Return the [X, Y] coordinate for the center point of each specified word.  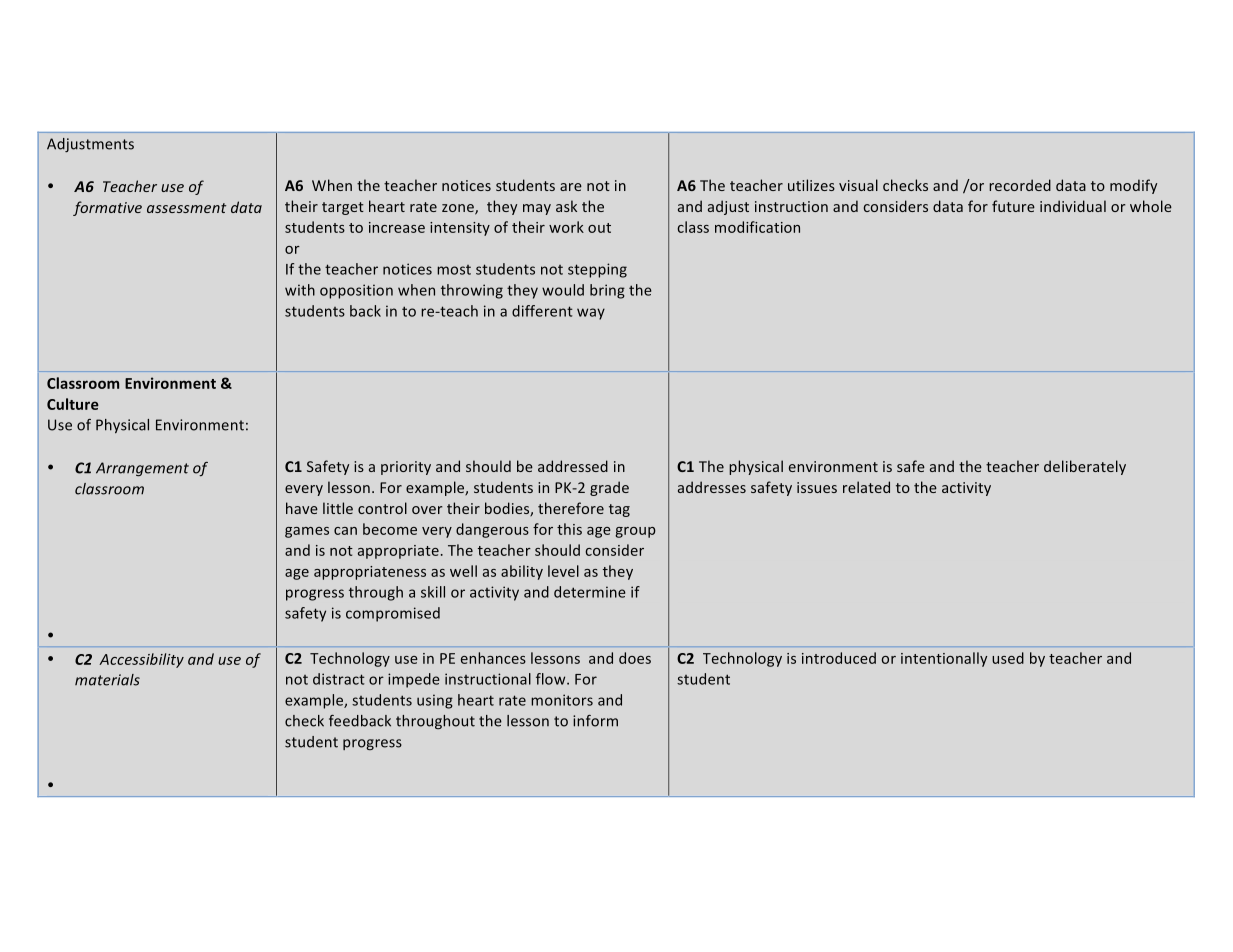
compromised [393, 614]
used [1008, 658]
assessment [186, 208]
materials [107, 680]
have [302, 508]
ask [566, 206]
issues [817, 487]
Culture [73, 404]
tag [619, 510]
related [866, 487]
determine [590, 592]
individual [1073, 206]
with [300, 290]
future [1013, 206]
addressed [573, 466]
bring [607, 291]
